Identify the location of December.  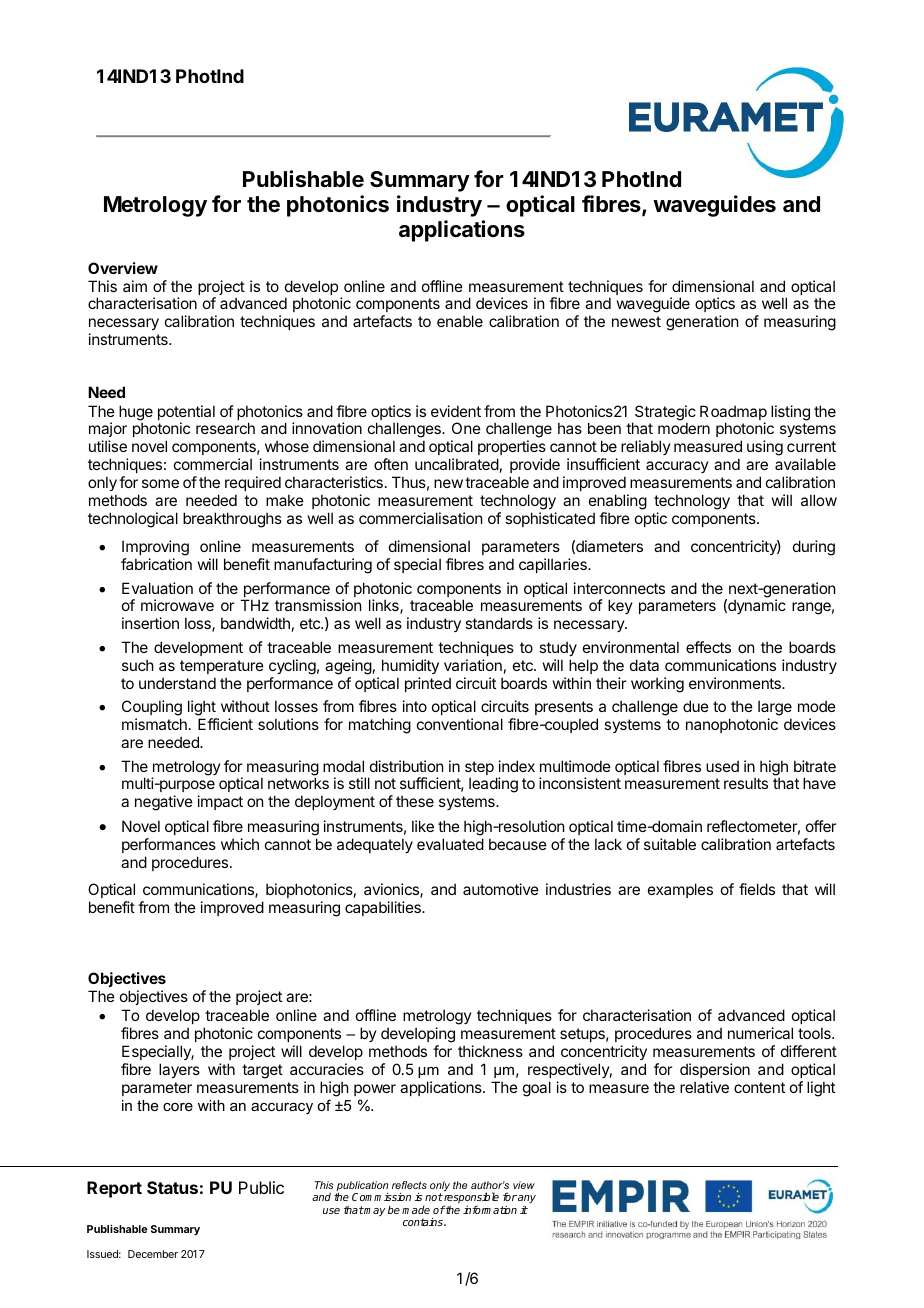
(153, 1254).
